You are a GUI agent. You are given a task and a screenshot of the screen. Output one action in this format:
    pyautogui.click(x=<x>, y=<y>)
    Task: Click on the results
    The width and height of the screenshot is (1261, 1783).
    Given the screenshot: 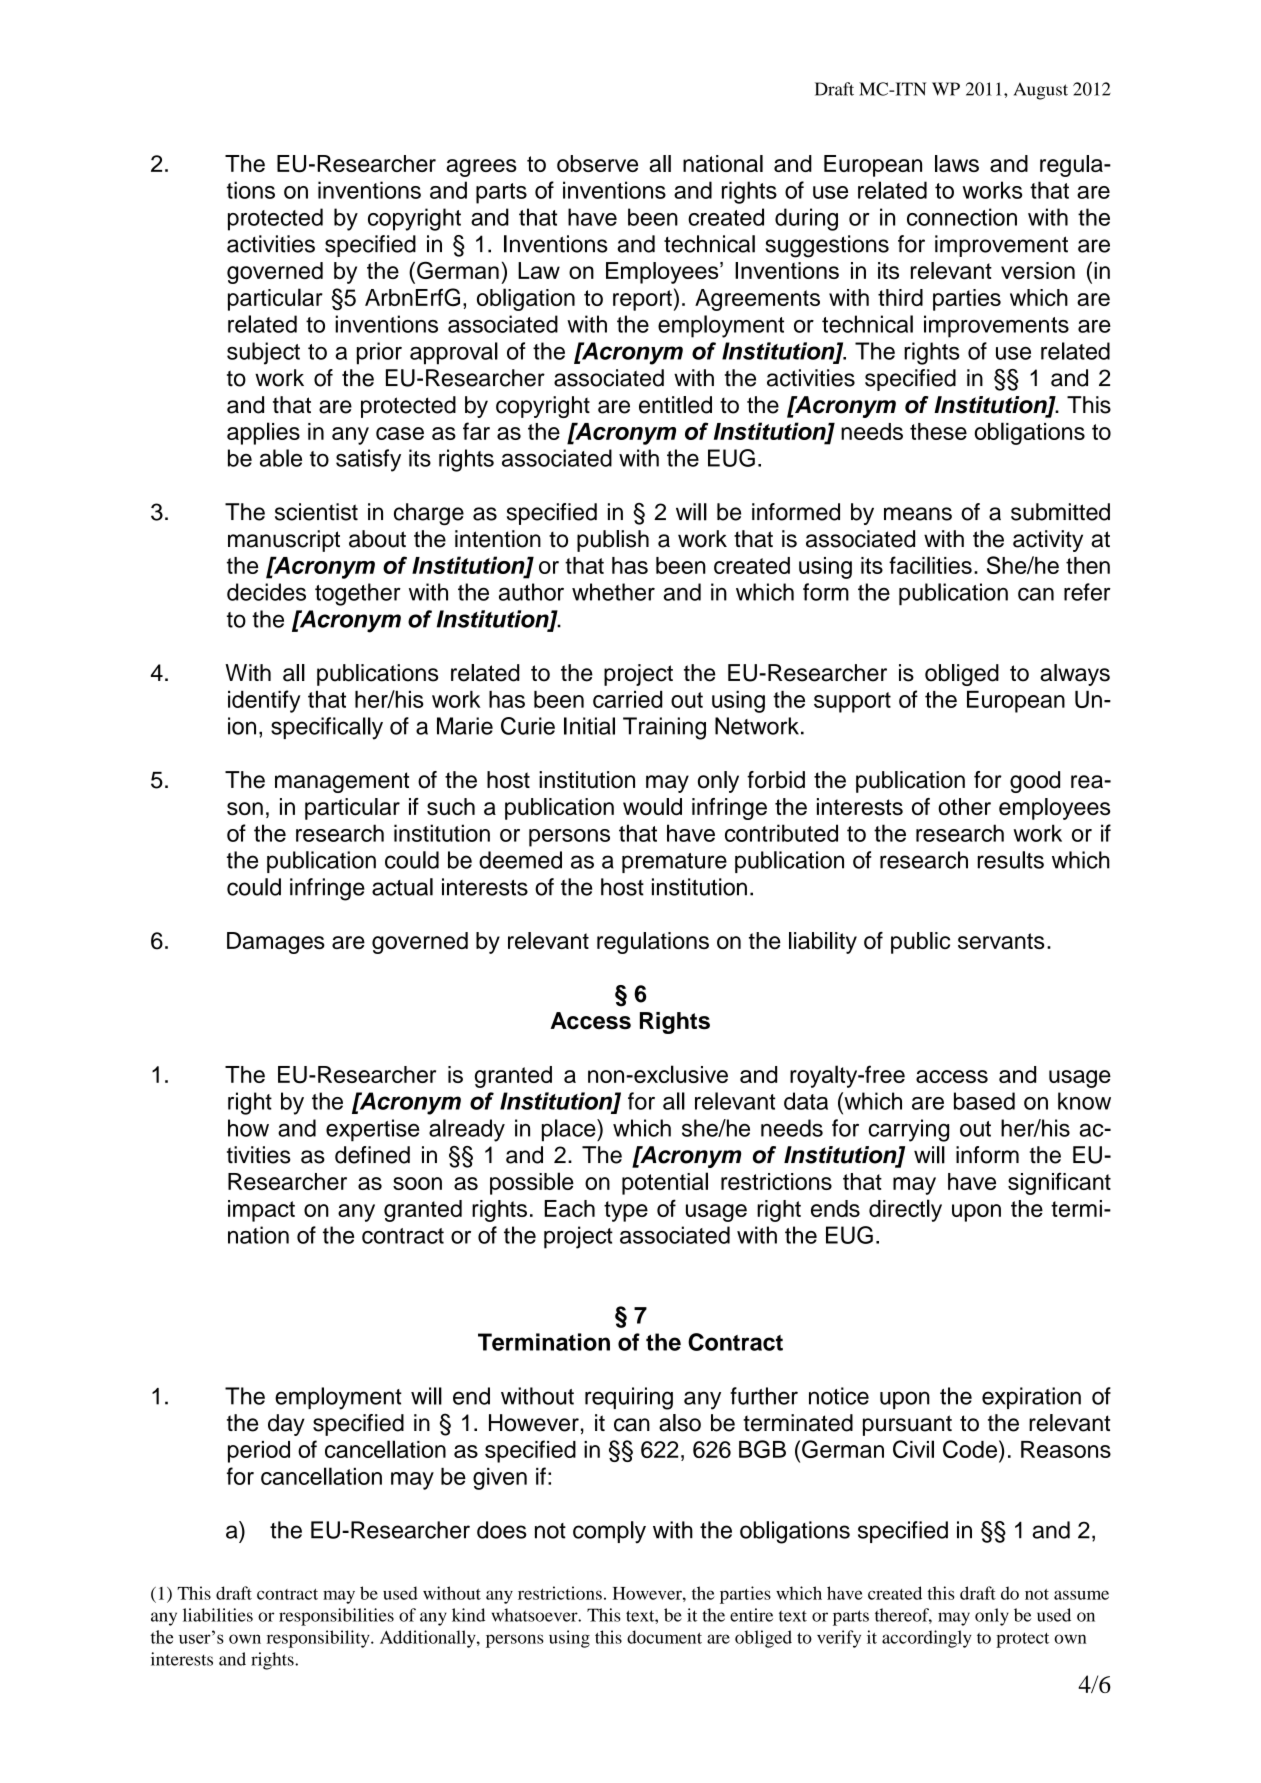 What is the action you would take?
    pyautogui.click(x=1011, y=860)
